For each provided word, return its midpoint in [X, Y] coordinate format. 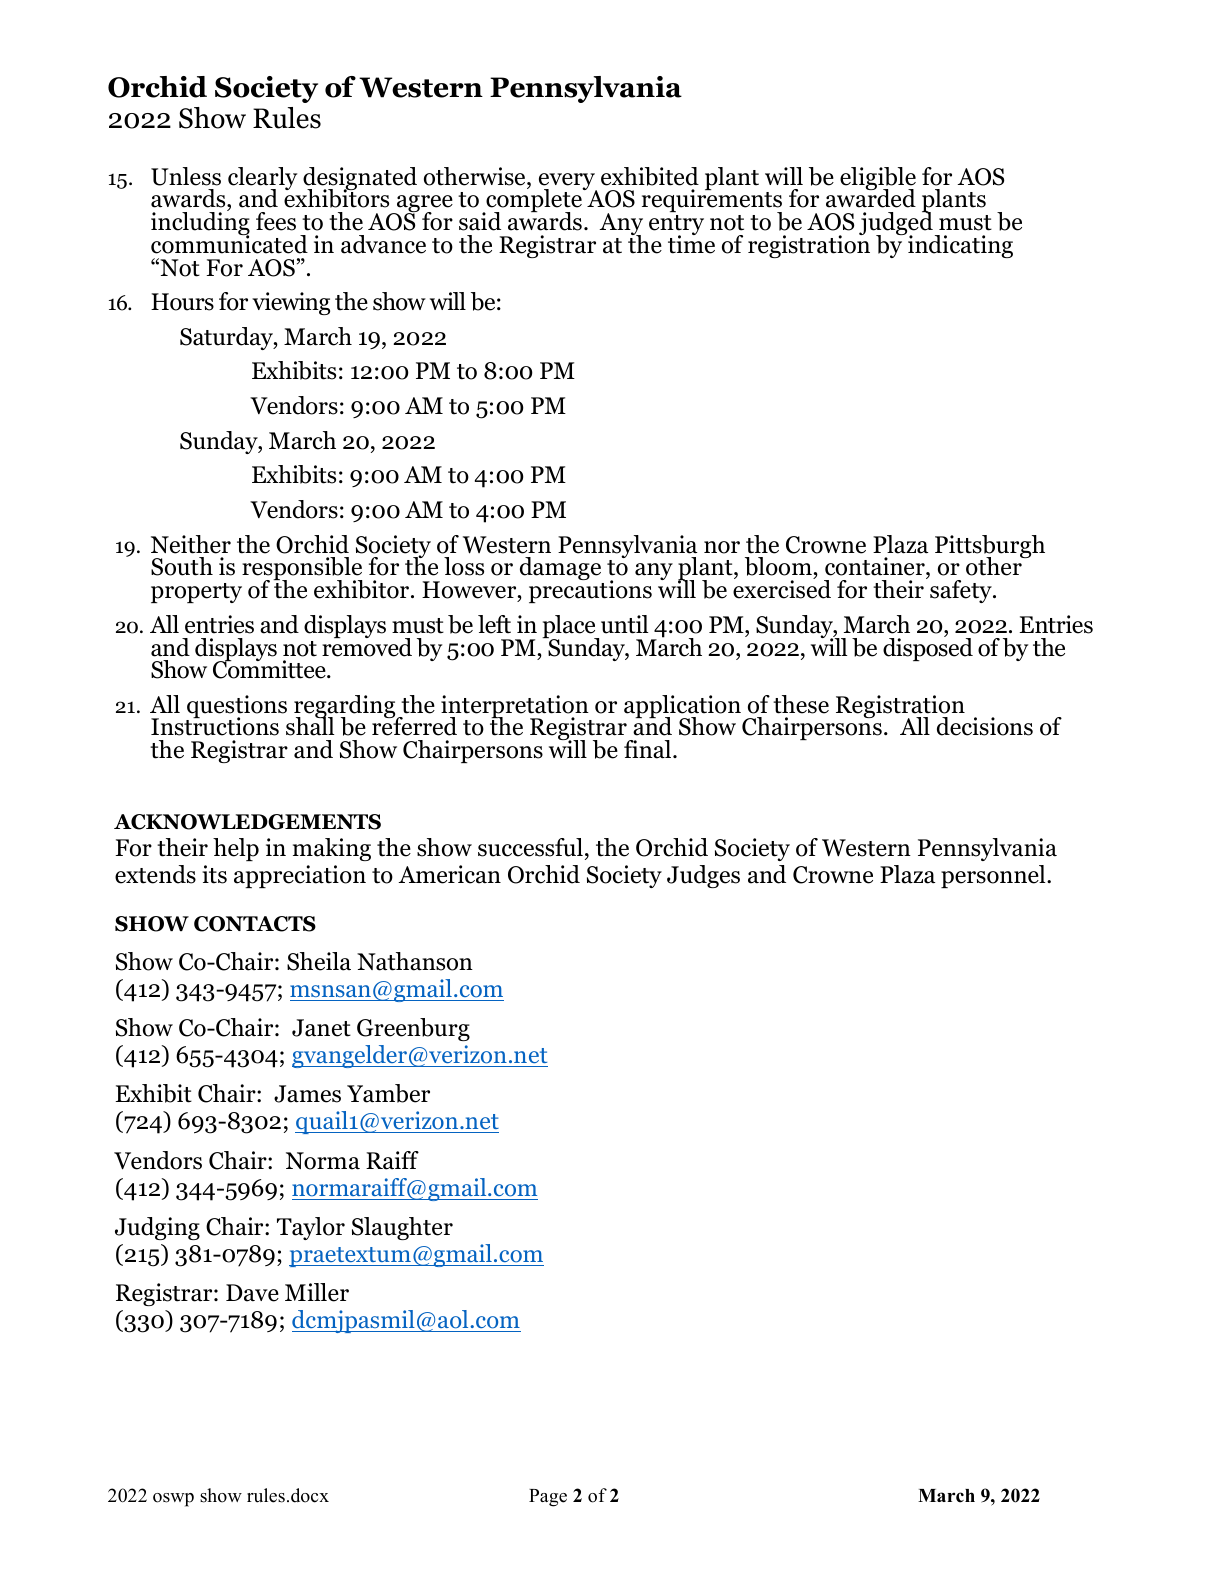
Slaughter [402, 1228]
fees [276, 221]
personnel [994, 876]
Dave [252, 1293]
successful [530, 847]
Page [548, 1498]
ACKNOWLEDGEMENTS [247, 822]
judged [896, 224]
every [568, 183]
